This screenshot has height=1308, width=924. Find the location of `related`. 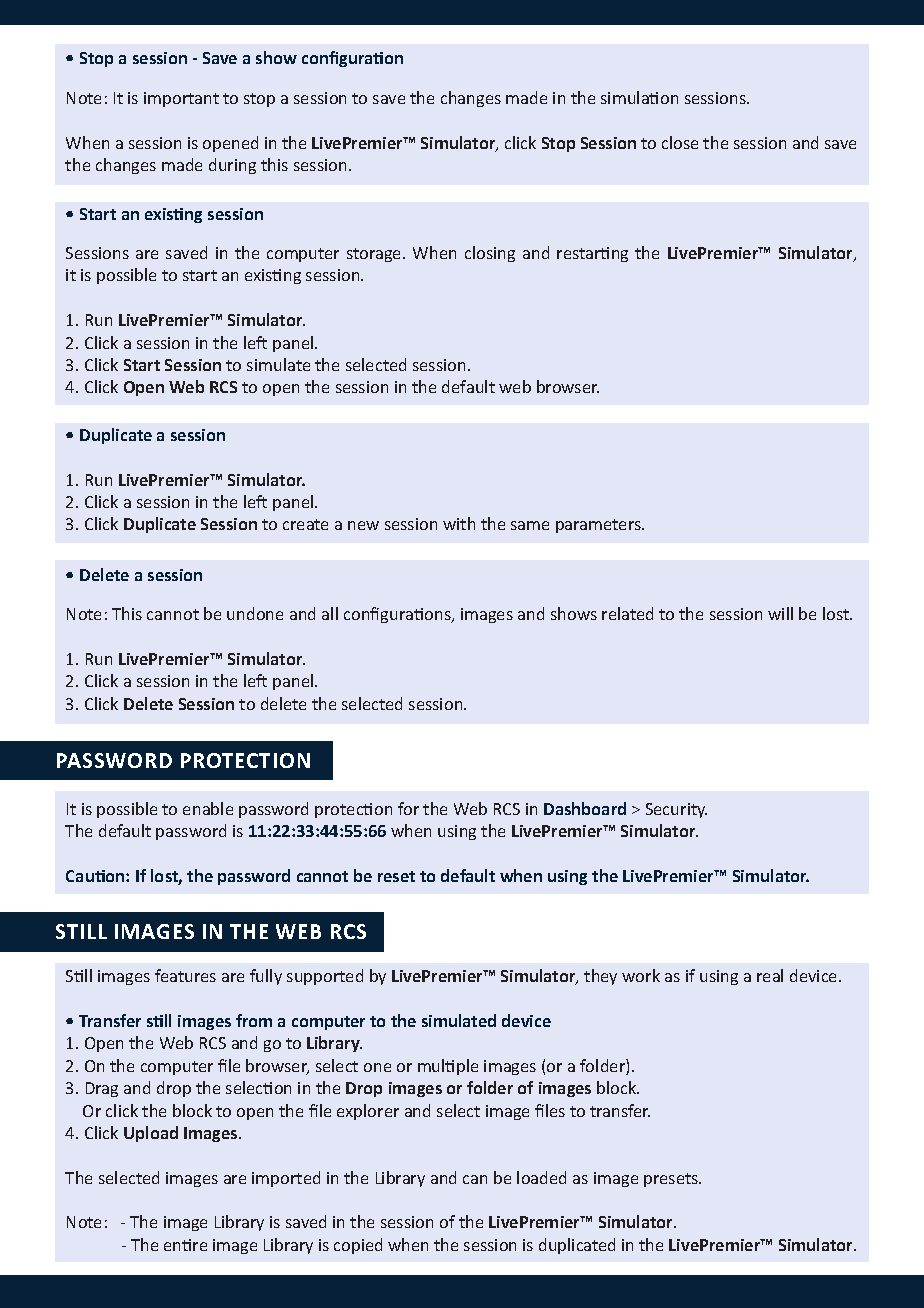

related is located at coordinates (627, 613).
